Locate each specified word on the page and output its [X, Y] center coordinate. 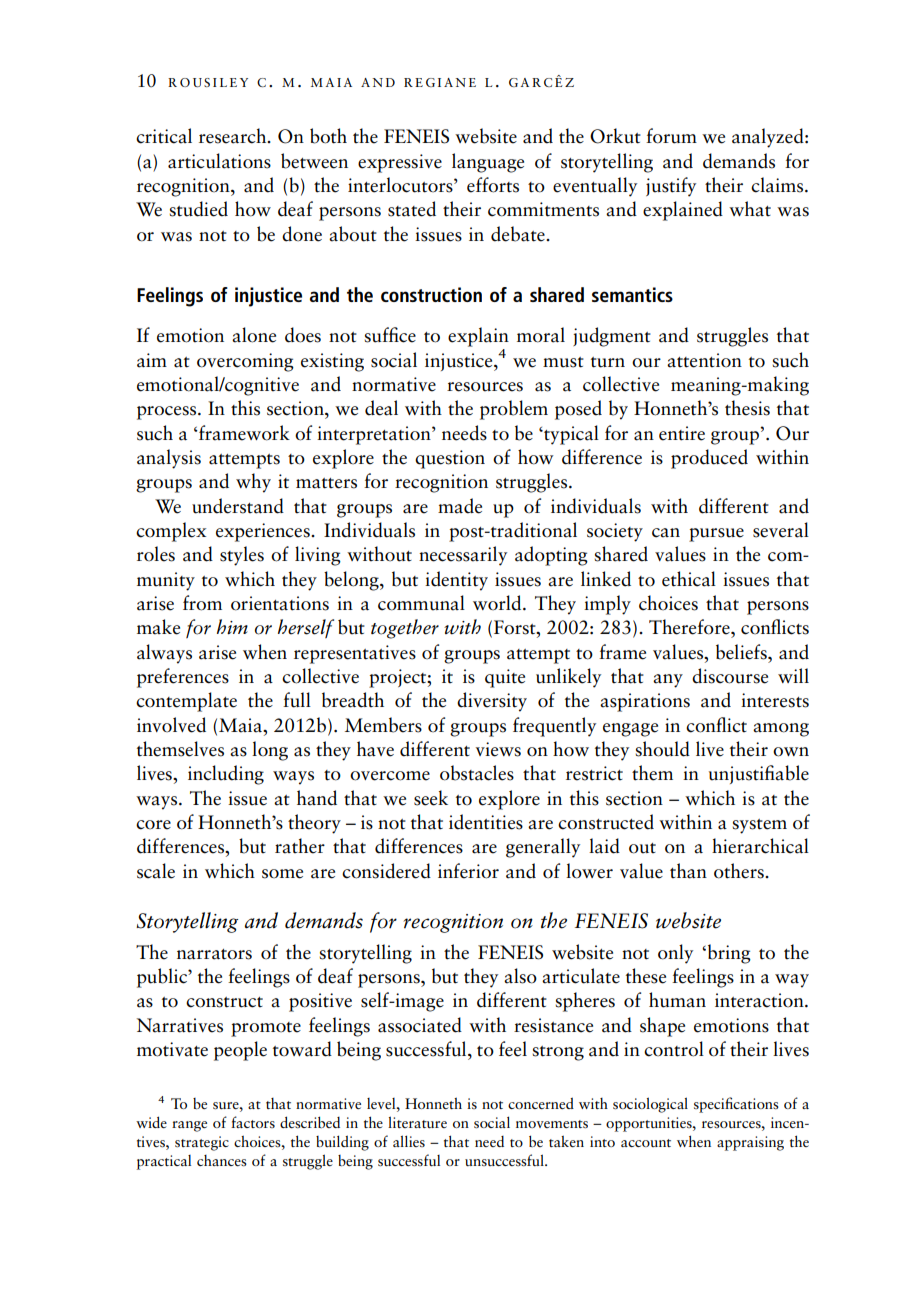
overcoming [245, 362]
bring [729, 954]
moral [541, 335]
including [226, 775]
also [520, 976]
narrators [214, 954]
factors [253, 1122]
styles [242, 556]
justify [671, 187]
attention [704, 360]
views [498, 749]
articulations [219, 161]
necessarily [463, 556]
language [488, 163]
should [662, 749]
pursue [716, 535]
